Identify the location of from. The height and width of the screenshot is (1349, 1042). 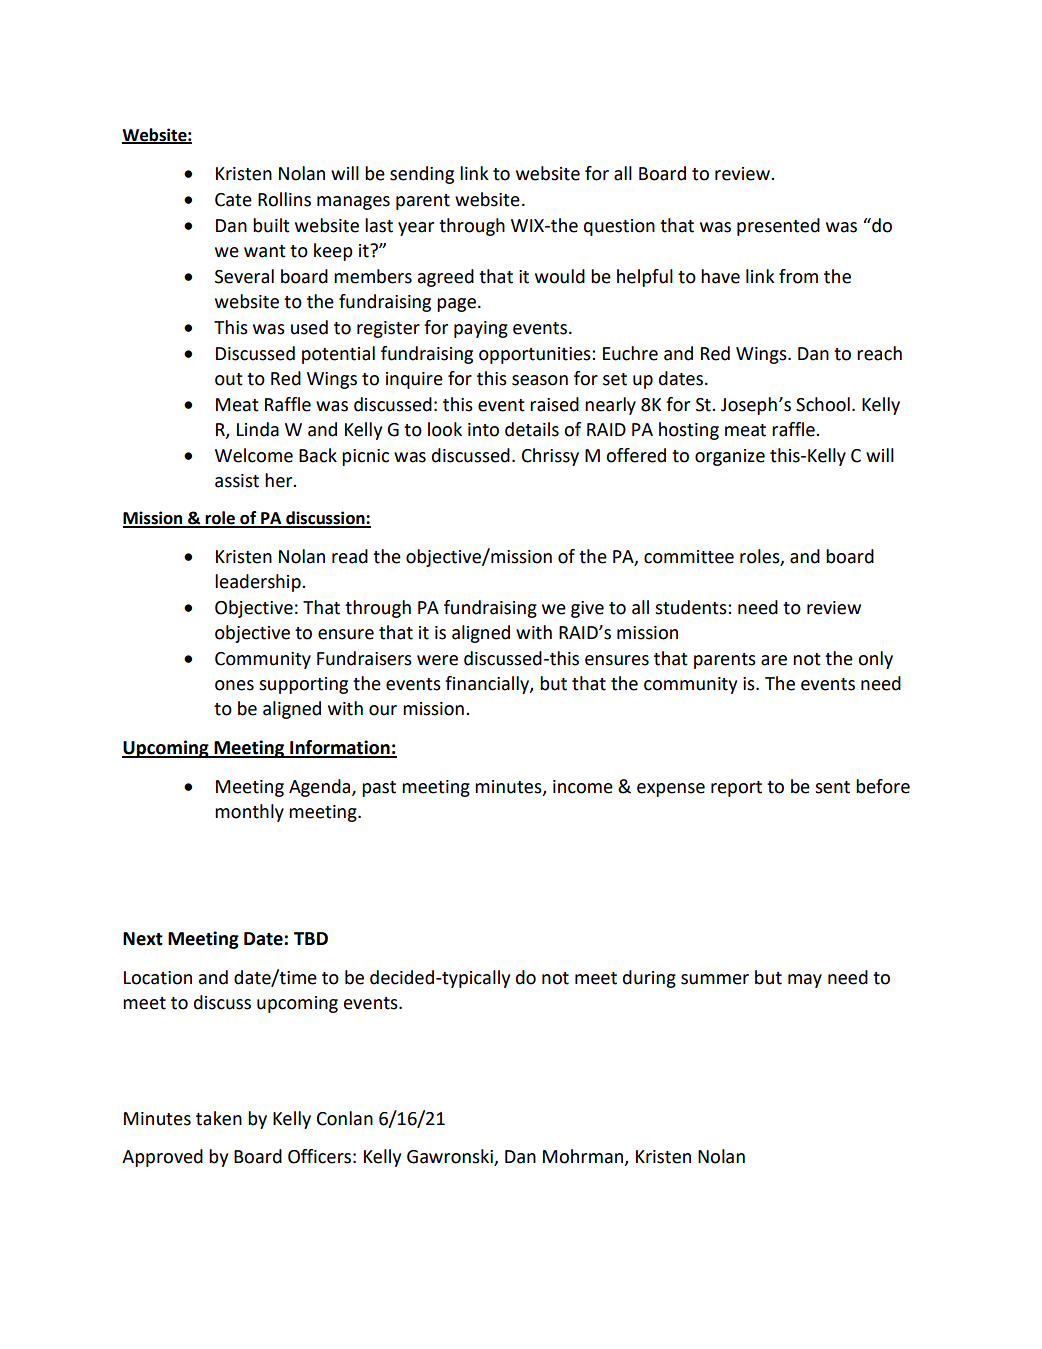
(798, 276).
